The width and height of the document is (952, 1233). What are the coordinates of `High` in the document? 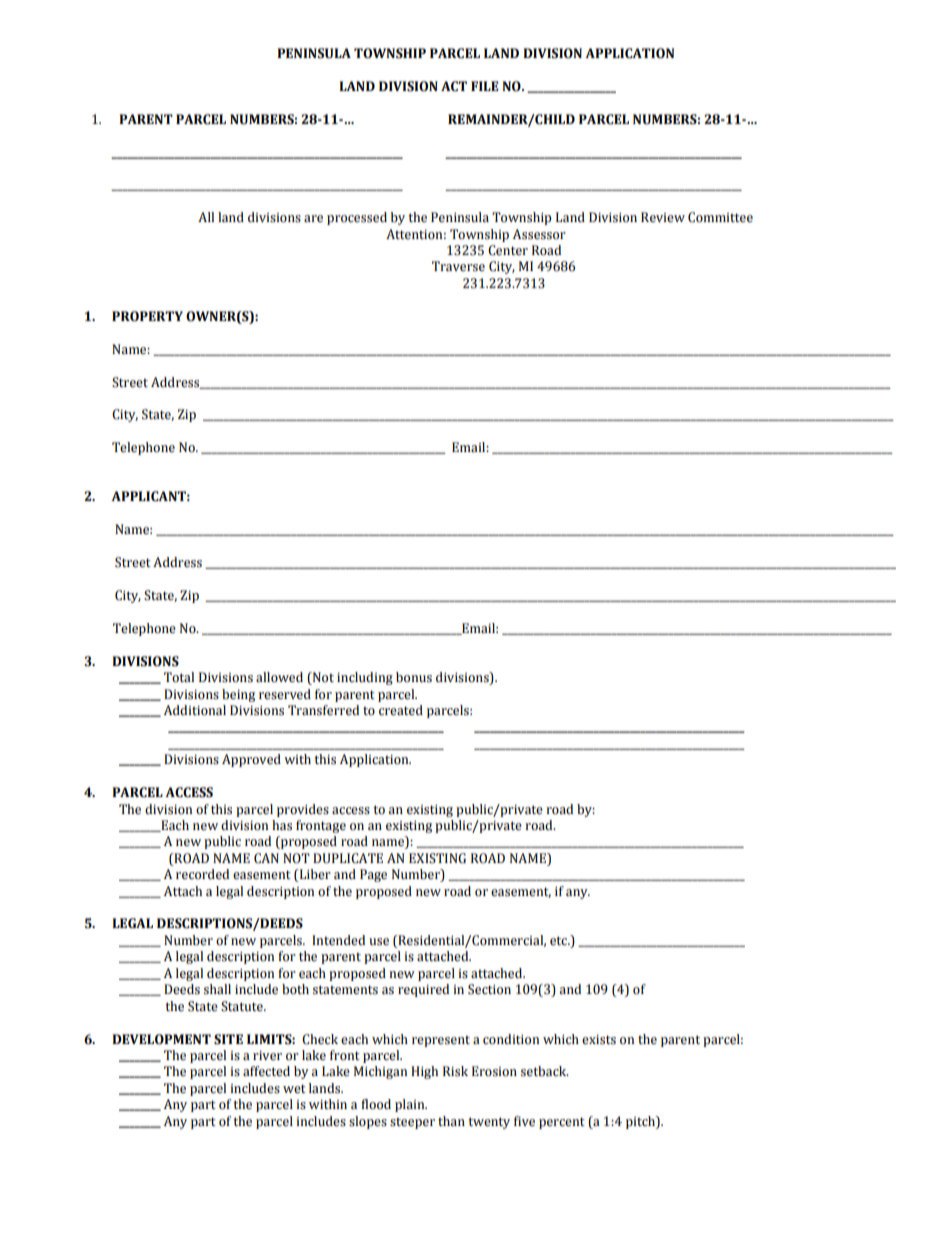 It's located at (424, 1072).
